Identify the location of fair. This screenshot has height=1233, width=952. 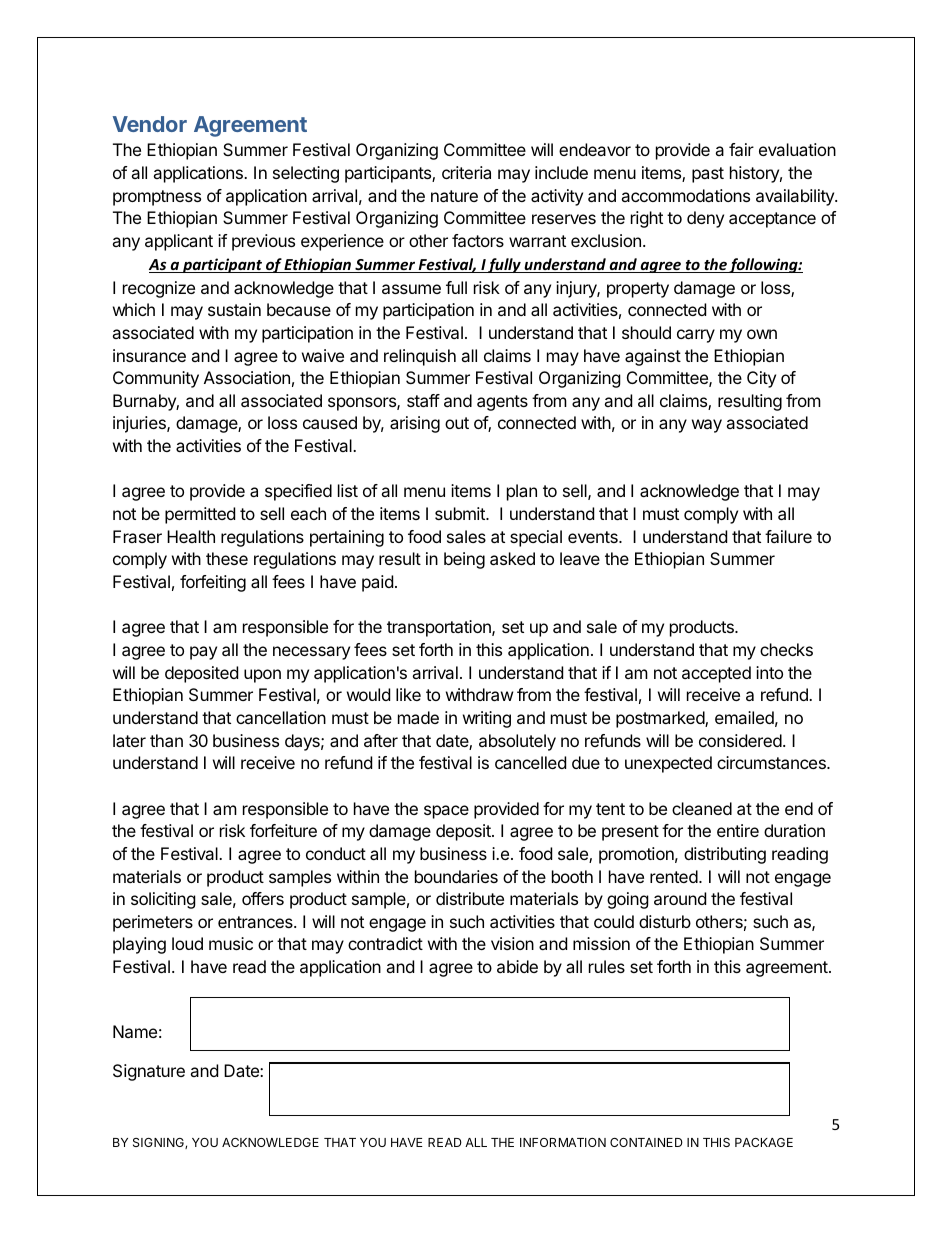
(741, 149).
